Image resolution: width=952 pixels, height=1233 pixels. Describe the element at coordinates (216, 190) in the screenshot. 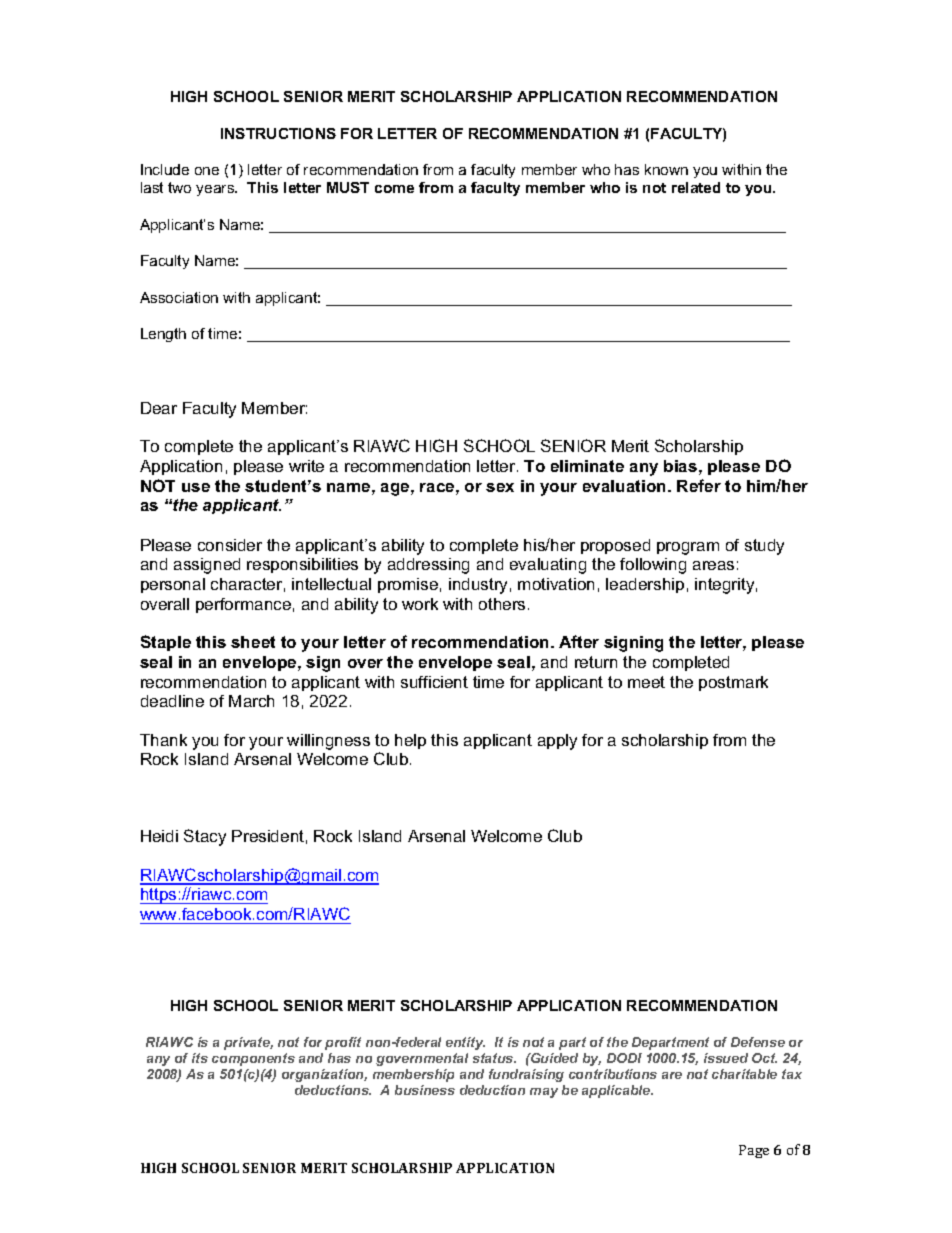

I see `years` at that location.
